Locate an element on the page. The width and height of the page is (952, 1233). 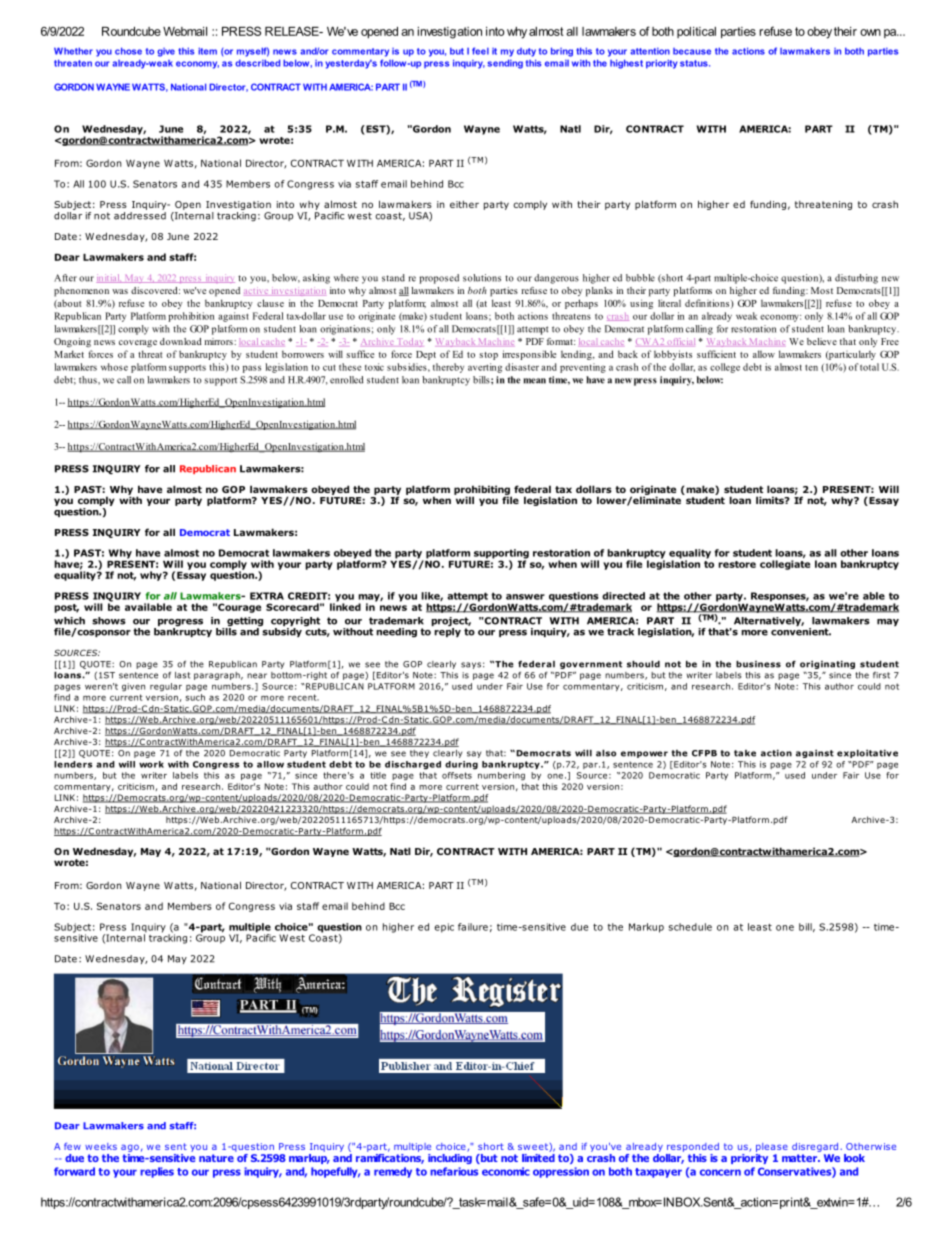
including is located at coordinates (450, 1157).
